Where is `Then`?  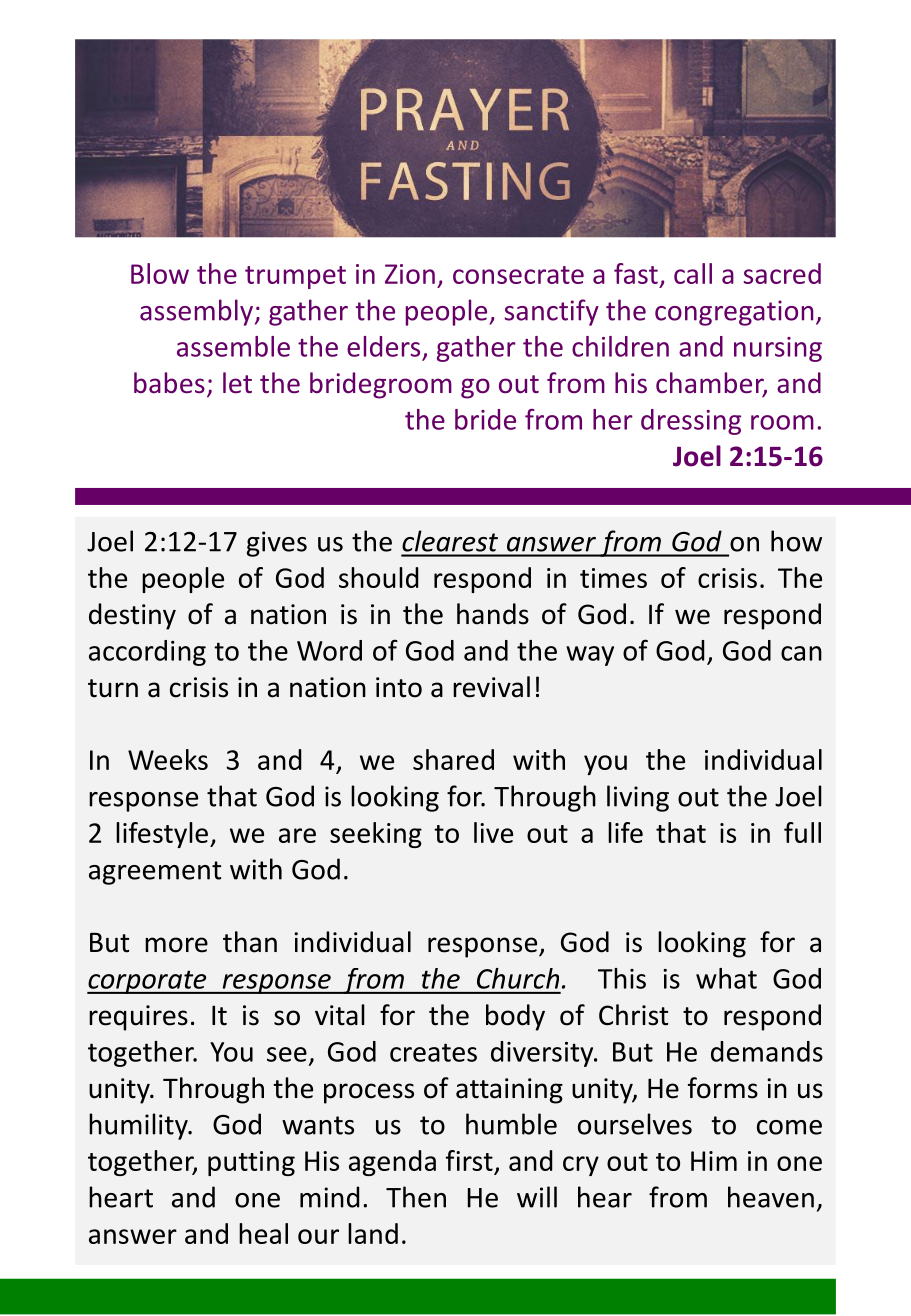
Then is located at coordinates (416, 1197).
